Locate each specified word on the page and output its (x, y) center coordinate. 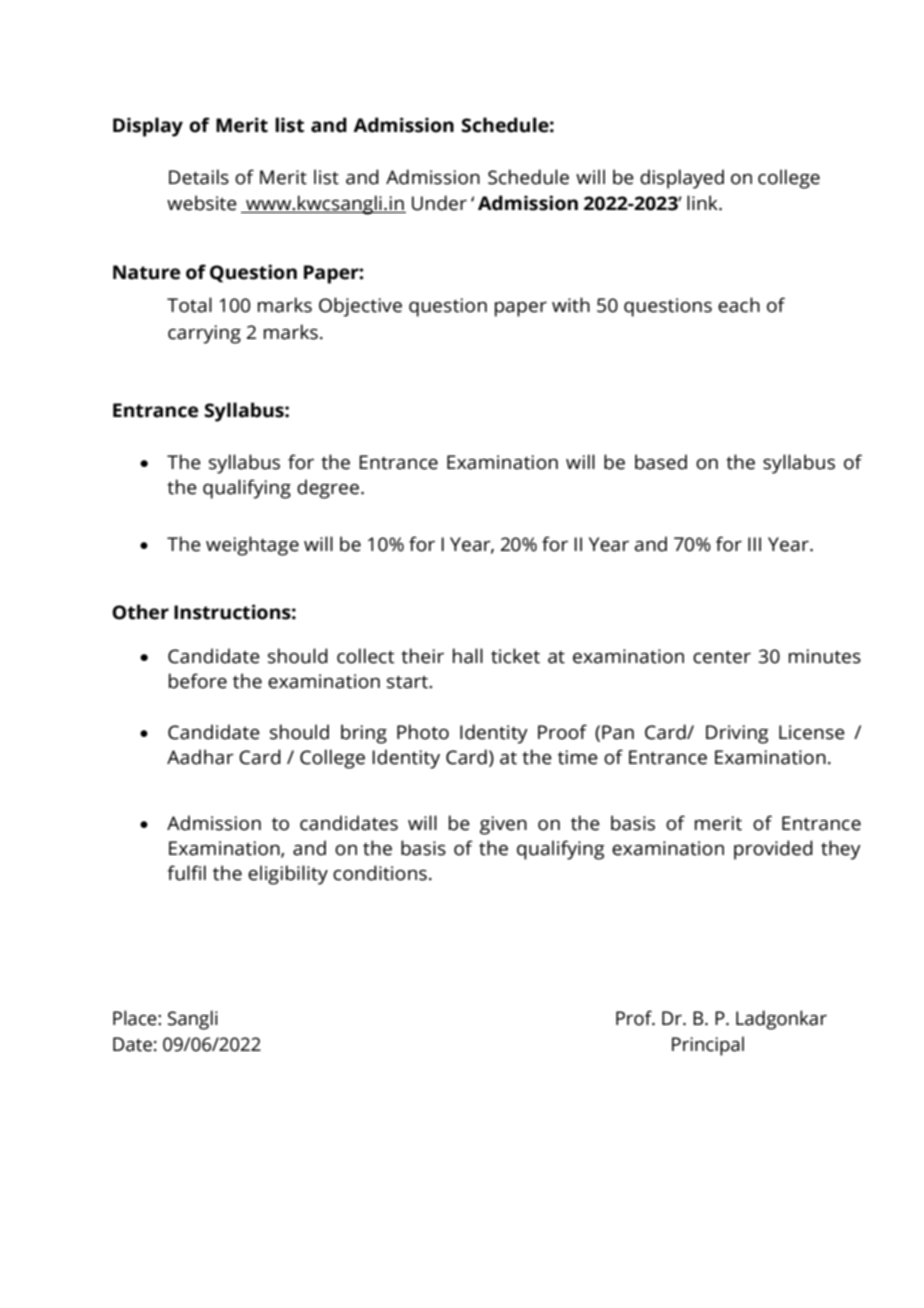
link (703, 202)
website (202, 203)
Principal (708, 1046)
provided (773, 850)
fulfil (186, 873)
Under (439, 203)
